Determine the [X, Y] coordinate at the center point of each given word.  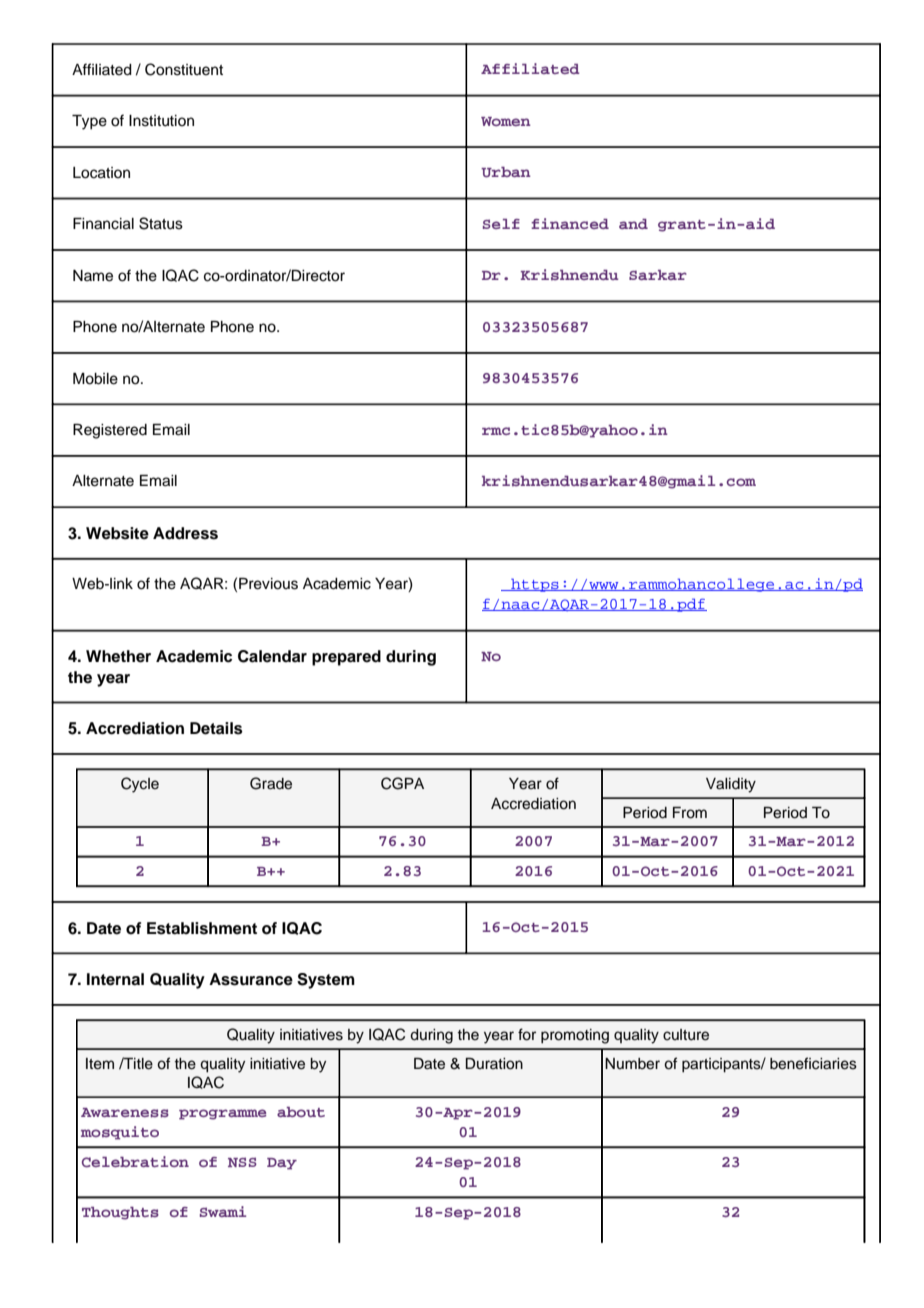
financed [570, 223]
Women [506, 121]
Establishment [202, 928]
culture [686, 1035]
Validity [731, 785]
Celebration [135, 1162]
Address [185, 533]
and [633, 224]
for [527, 1034]
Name [93, 276]
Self [501, 224]
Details [216, 728]
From [690, 813]
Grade [271, 783]
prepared [346, 658]
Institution [161, 121]
